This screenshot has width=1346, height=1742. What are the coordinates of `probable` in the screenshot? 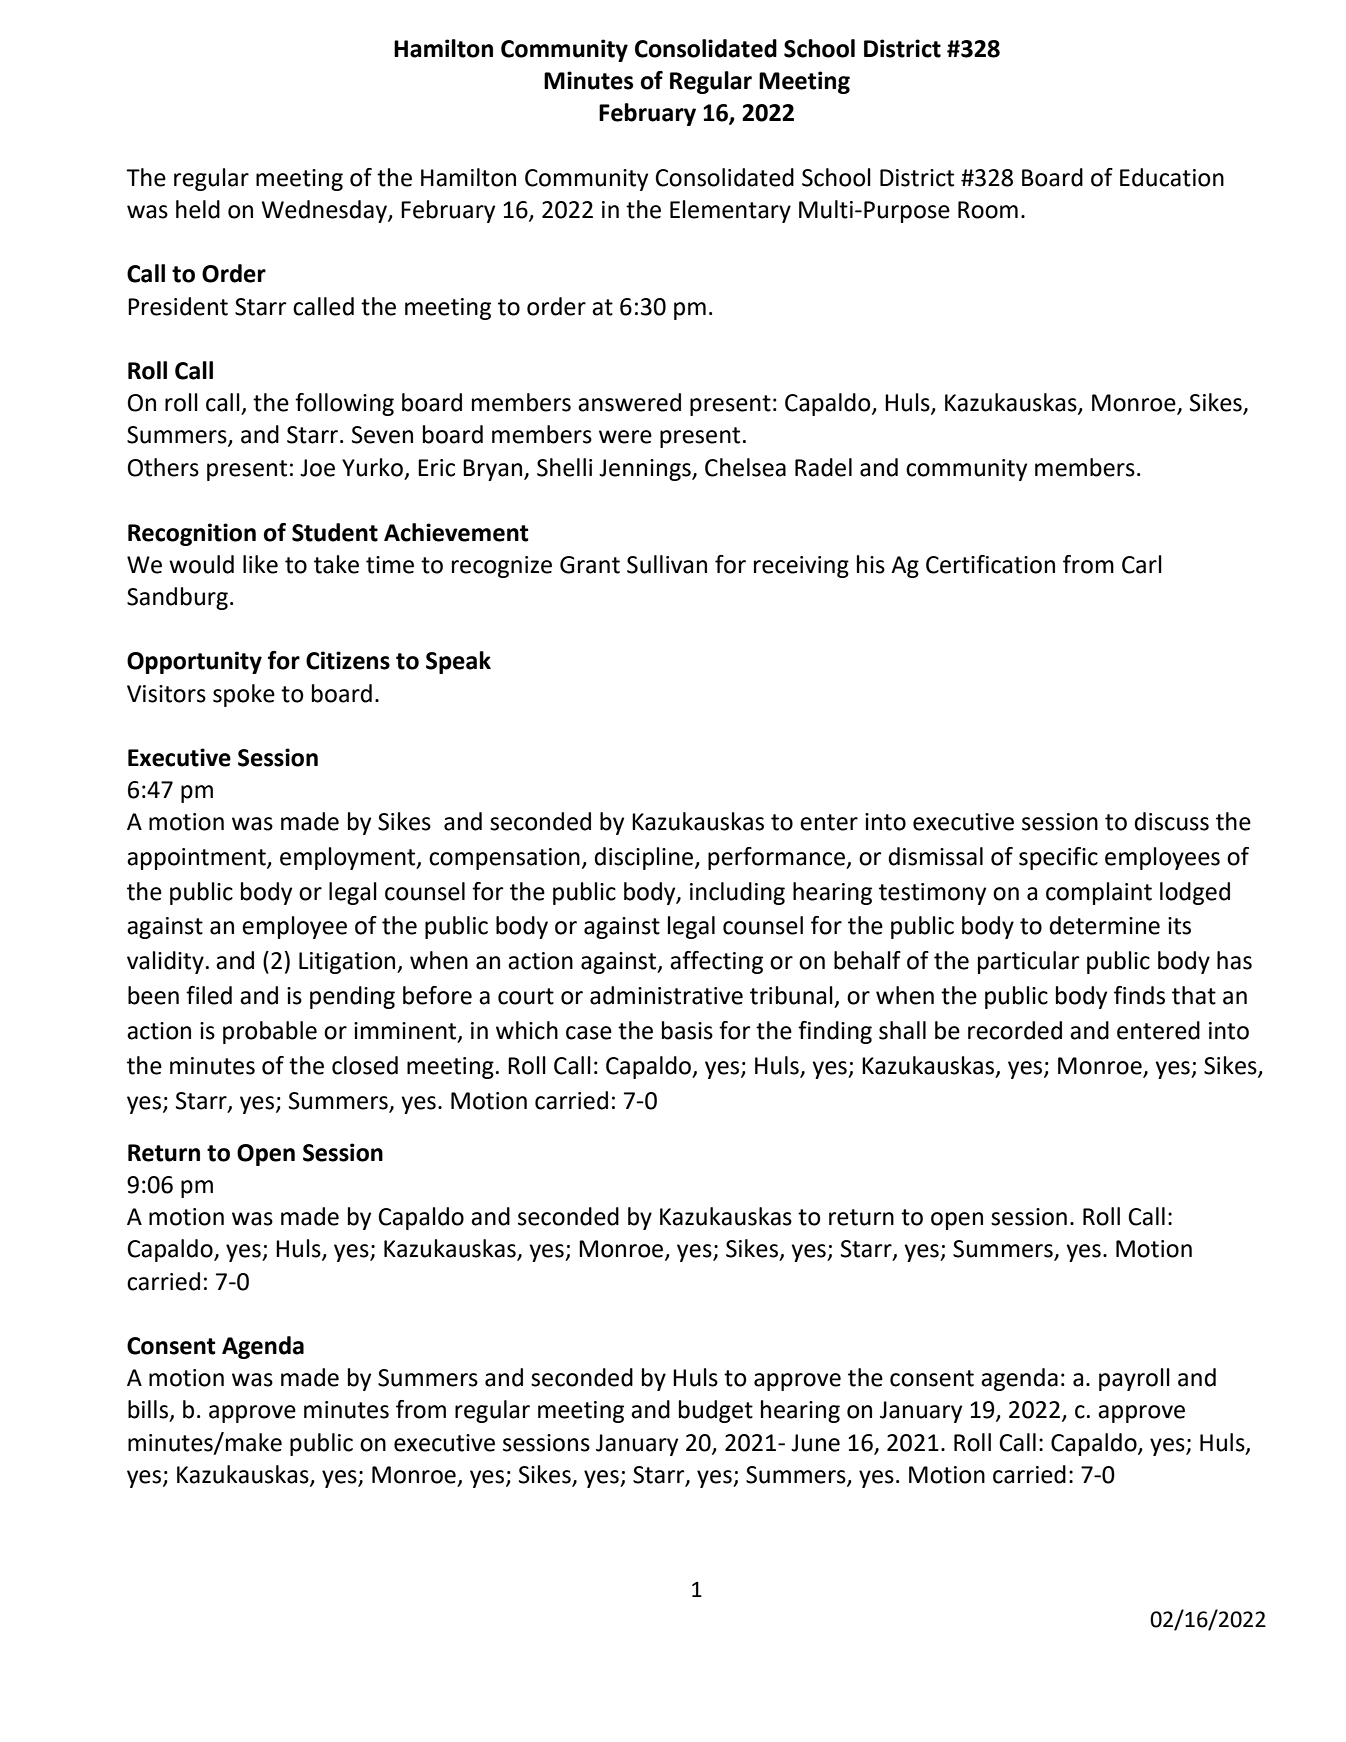 It's located at (270, 1032).
